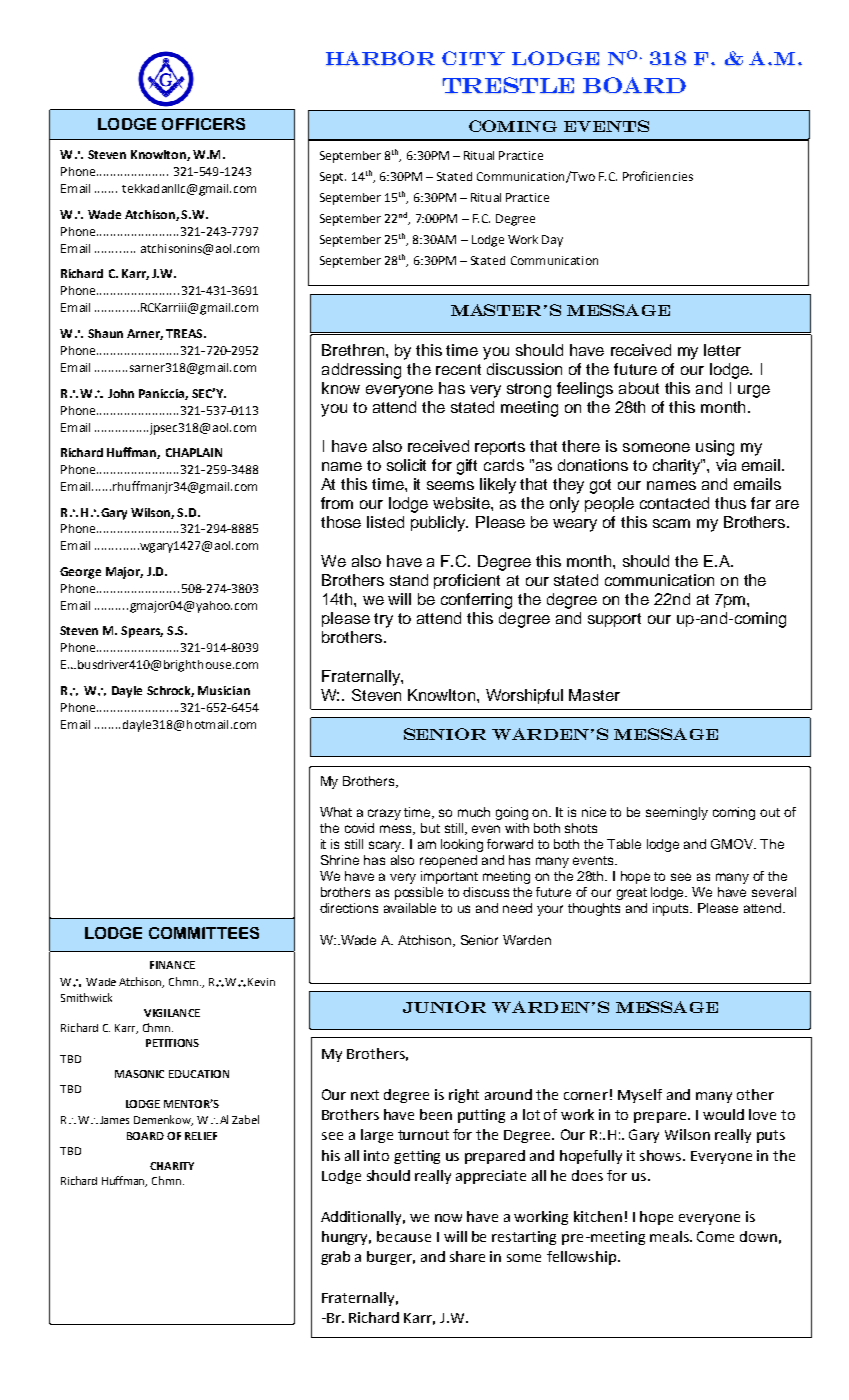  I want to click on letter, so click(722, 350).
